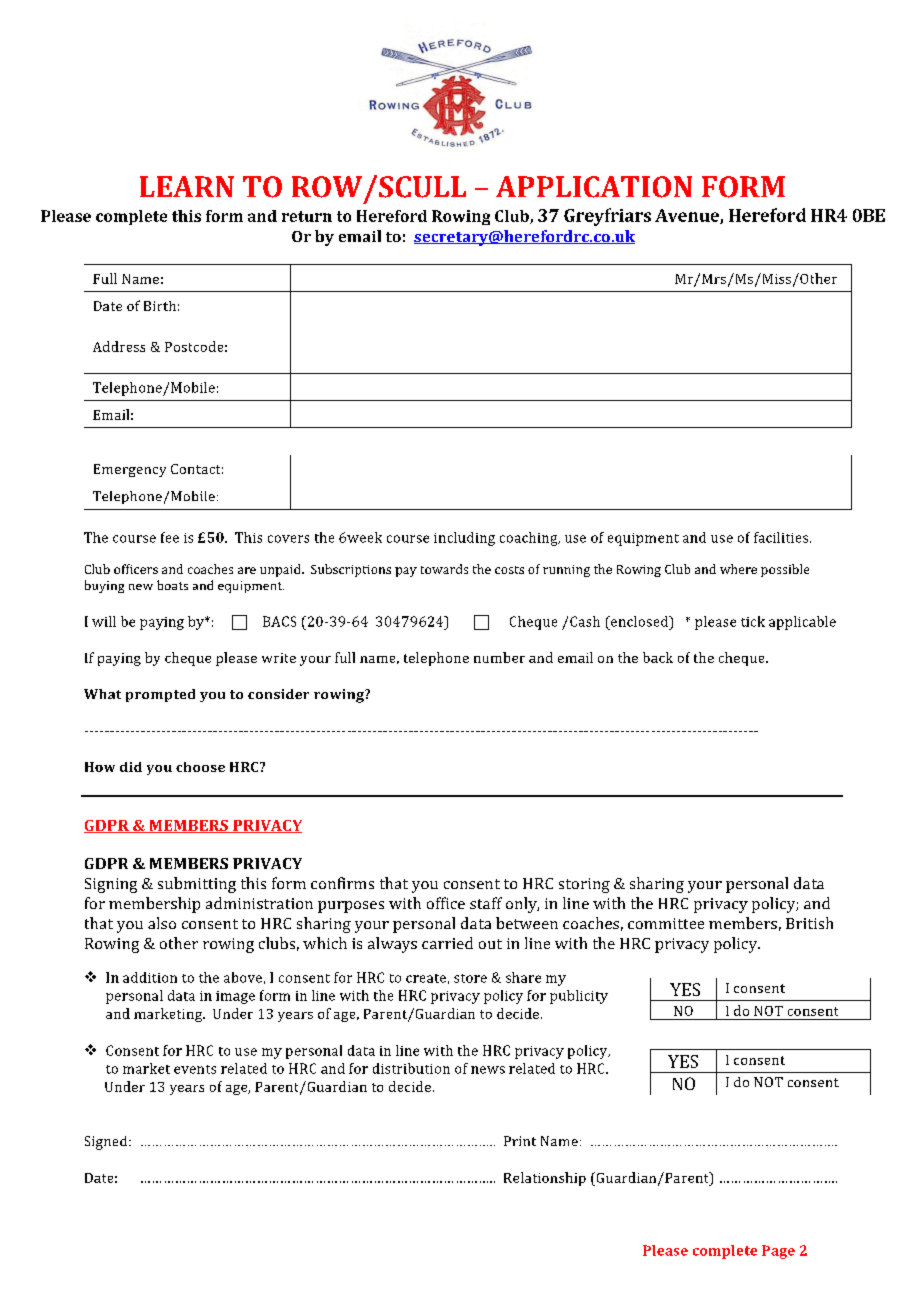  What do you see at coordinates (738, 569) in the screenshot?
I see `where` at bounding box center [738, 569].
